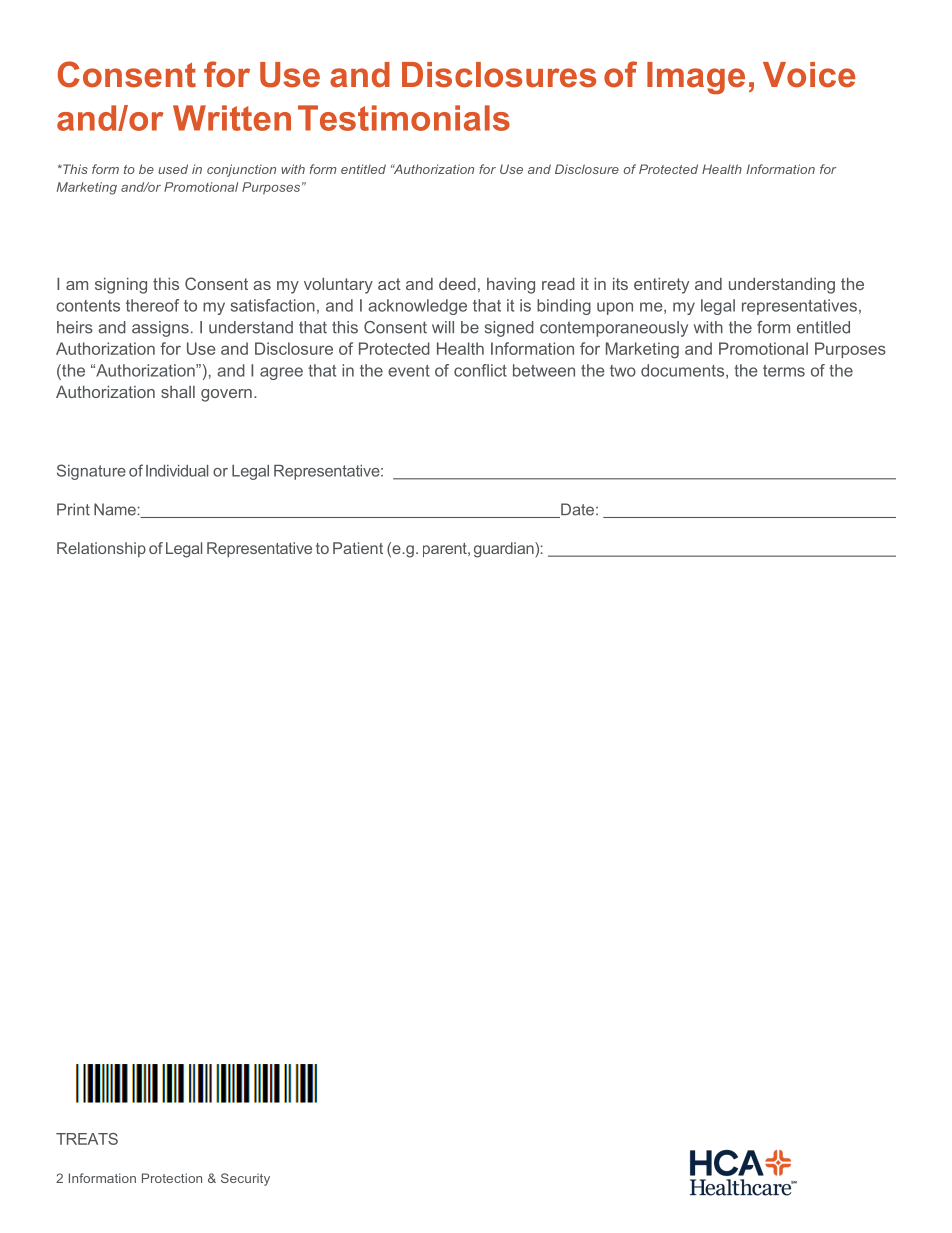  I want to click on used, so click(173, 169).
